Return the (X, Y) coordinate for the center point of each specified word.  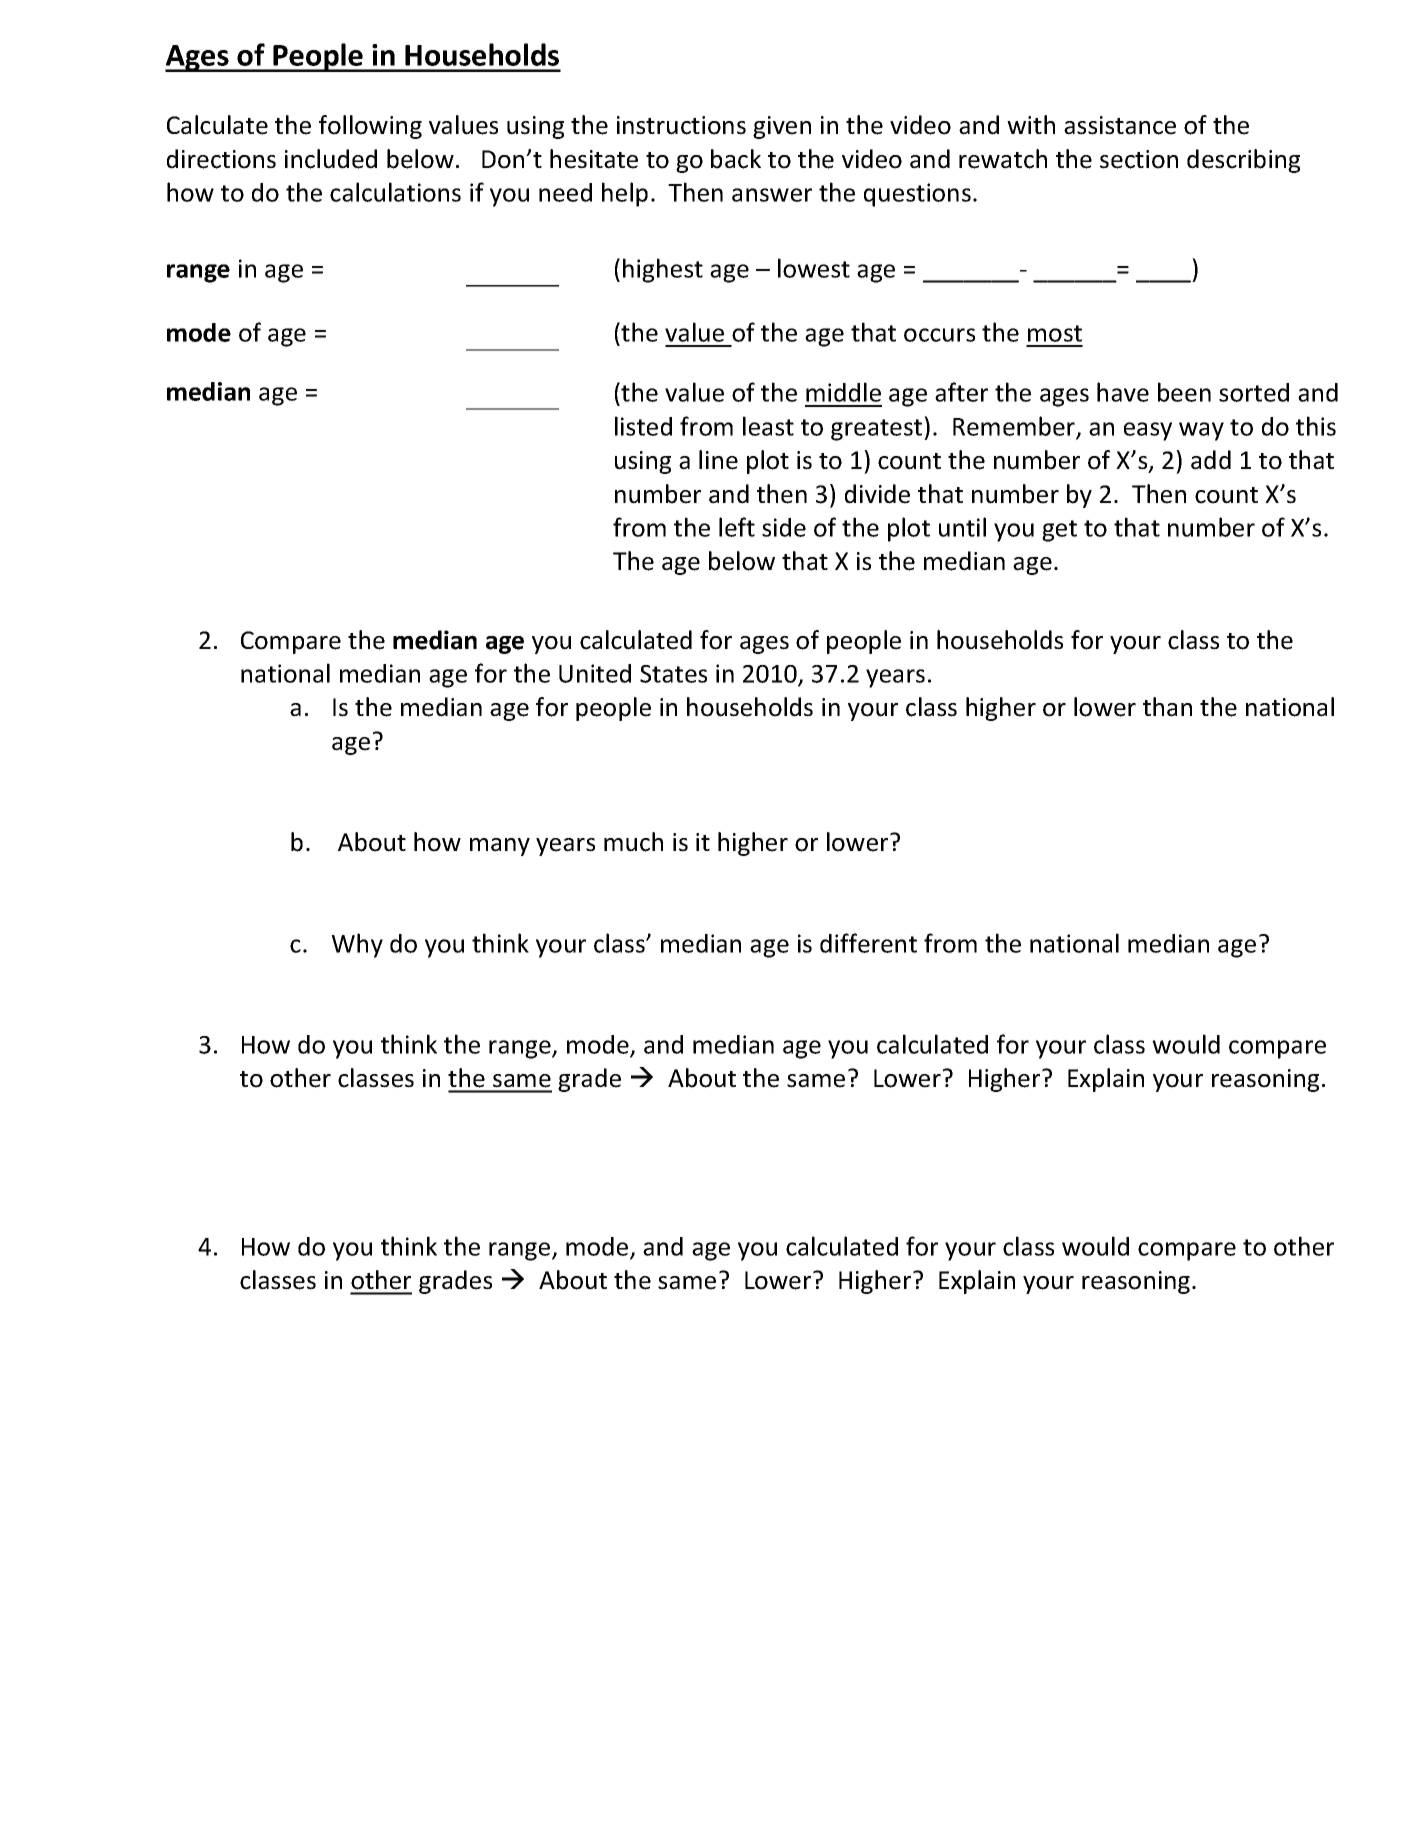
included (331, 159)
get (1059, 531)
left (737, 527)
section (1139, 159)
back (736, 159)
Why (357, 945)
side (784, 527)
